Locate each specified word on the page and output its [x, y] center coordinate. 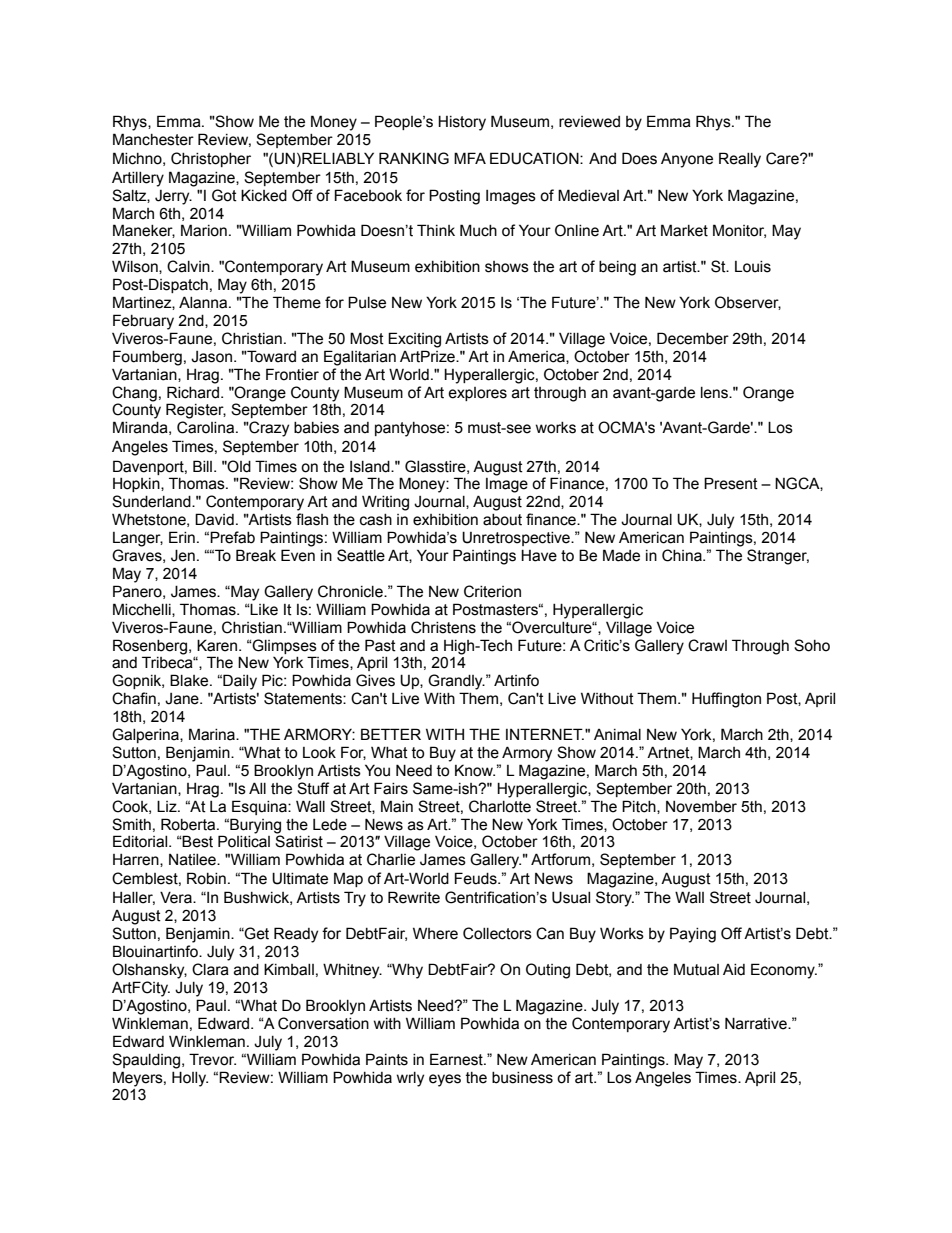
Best [197, 841]
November [701, 807]
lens [715, 393]
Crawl [707, 645]
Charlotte [500, 806]
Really [740, 160]
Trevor [212, 1059]
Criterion [492, 591]
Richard [193, 392]
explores [477, 394]
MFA [470, 158]
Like [263, 609]
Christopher [211, 159]
